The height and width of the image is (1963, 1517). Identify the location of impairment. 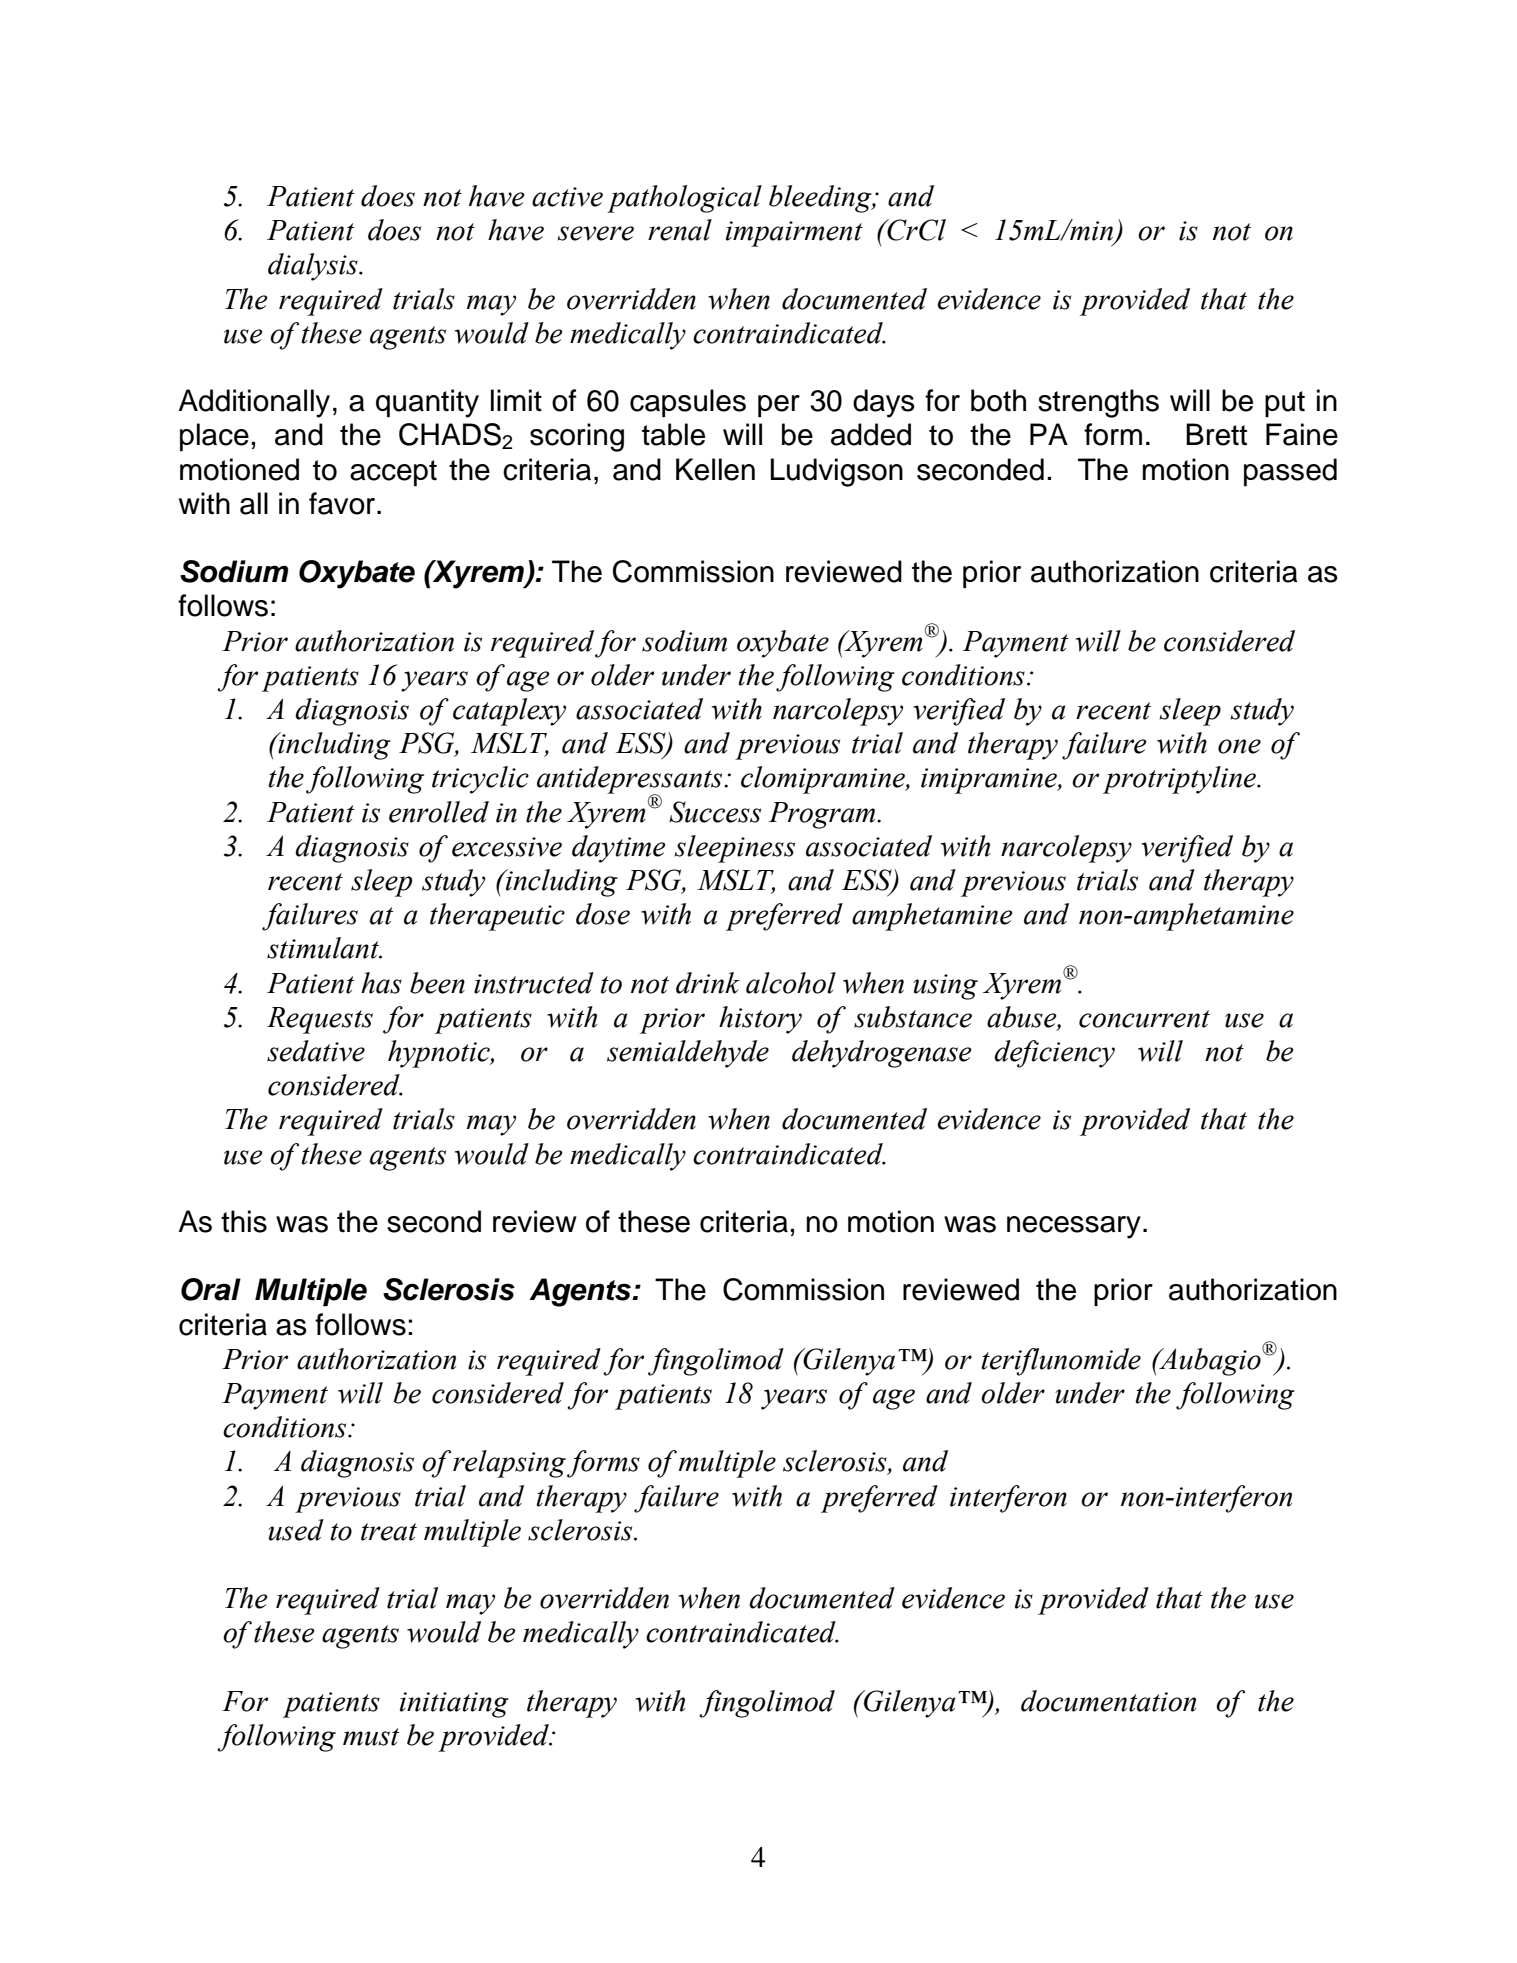
(794, 234).
